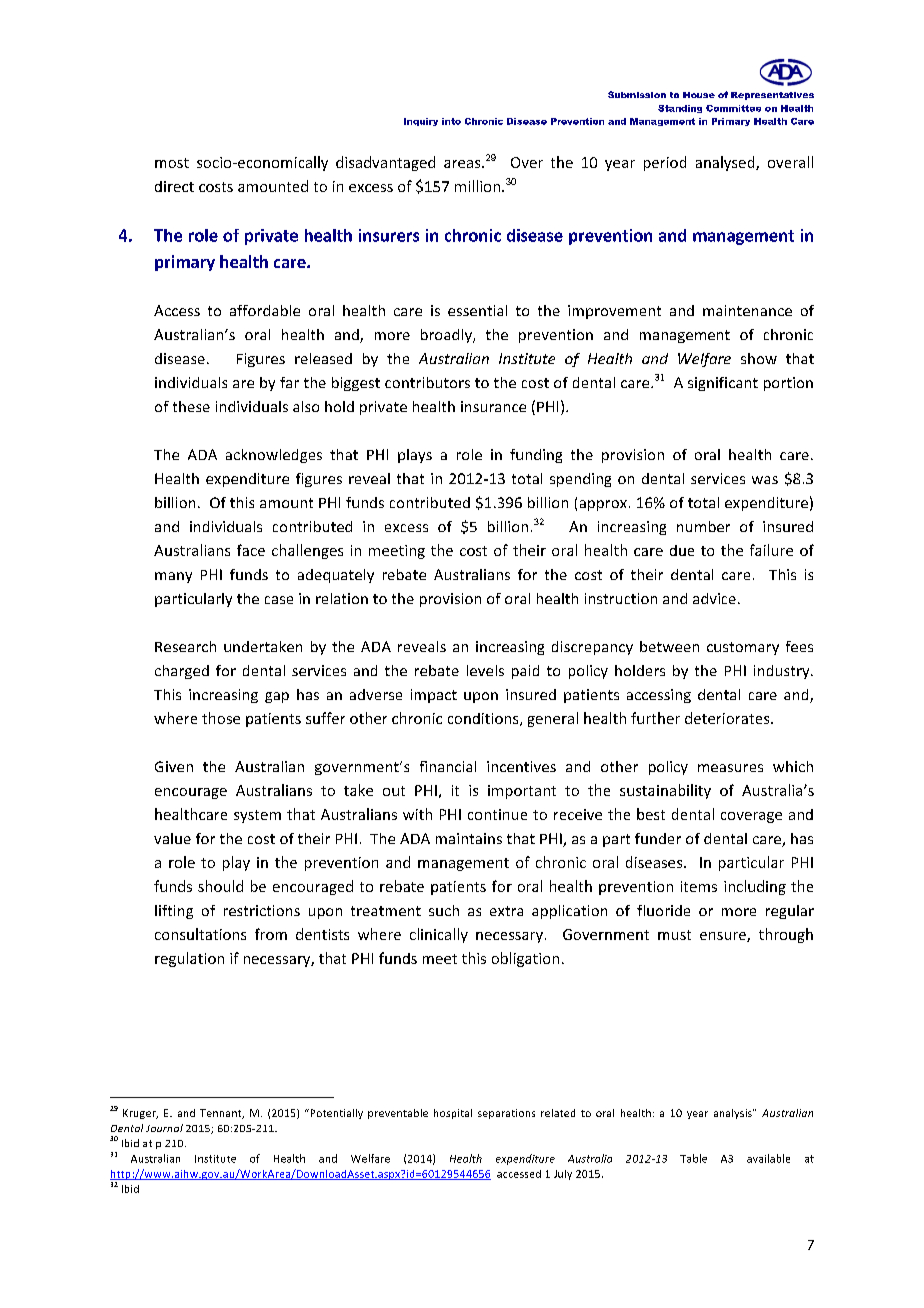 The width and height of the screenshot is (924, 1308). What do you see at coordinates (172, 163) in the screenshot?
I see `most` at bounding box center [172, 163].
